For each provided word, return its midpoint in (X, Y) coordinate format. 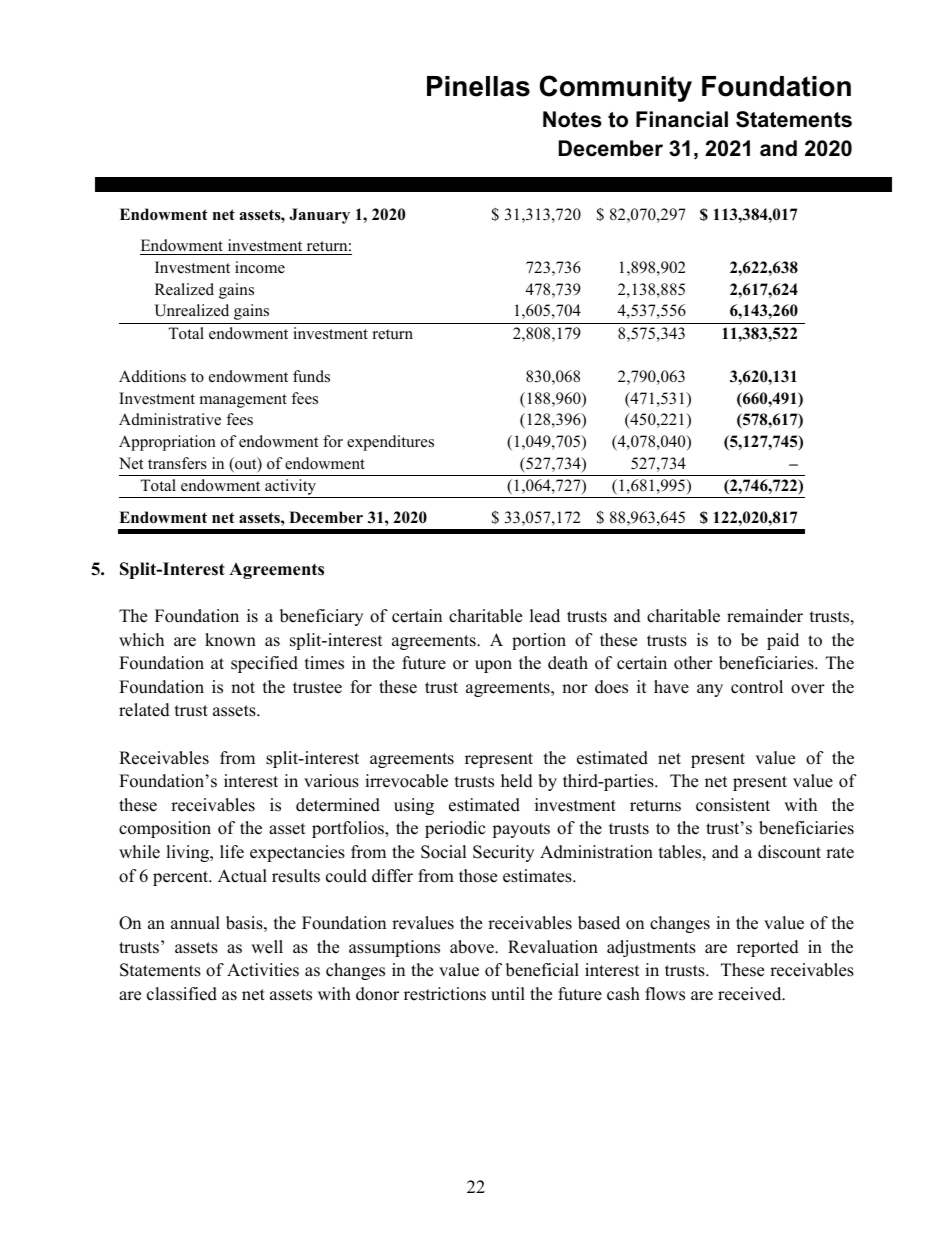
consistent (733, 805)
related (144, 710)
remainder (765, 616)
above (473, 947)
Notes (572, 119)
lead (545, 616)
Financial (682, 119)
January (319, 216)
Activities (263, 970)
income (260, 267)
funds (311, 376)
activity (291, 488)
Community (616, 88)
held (517, 781)
